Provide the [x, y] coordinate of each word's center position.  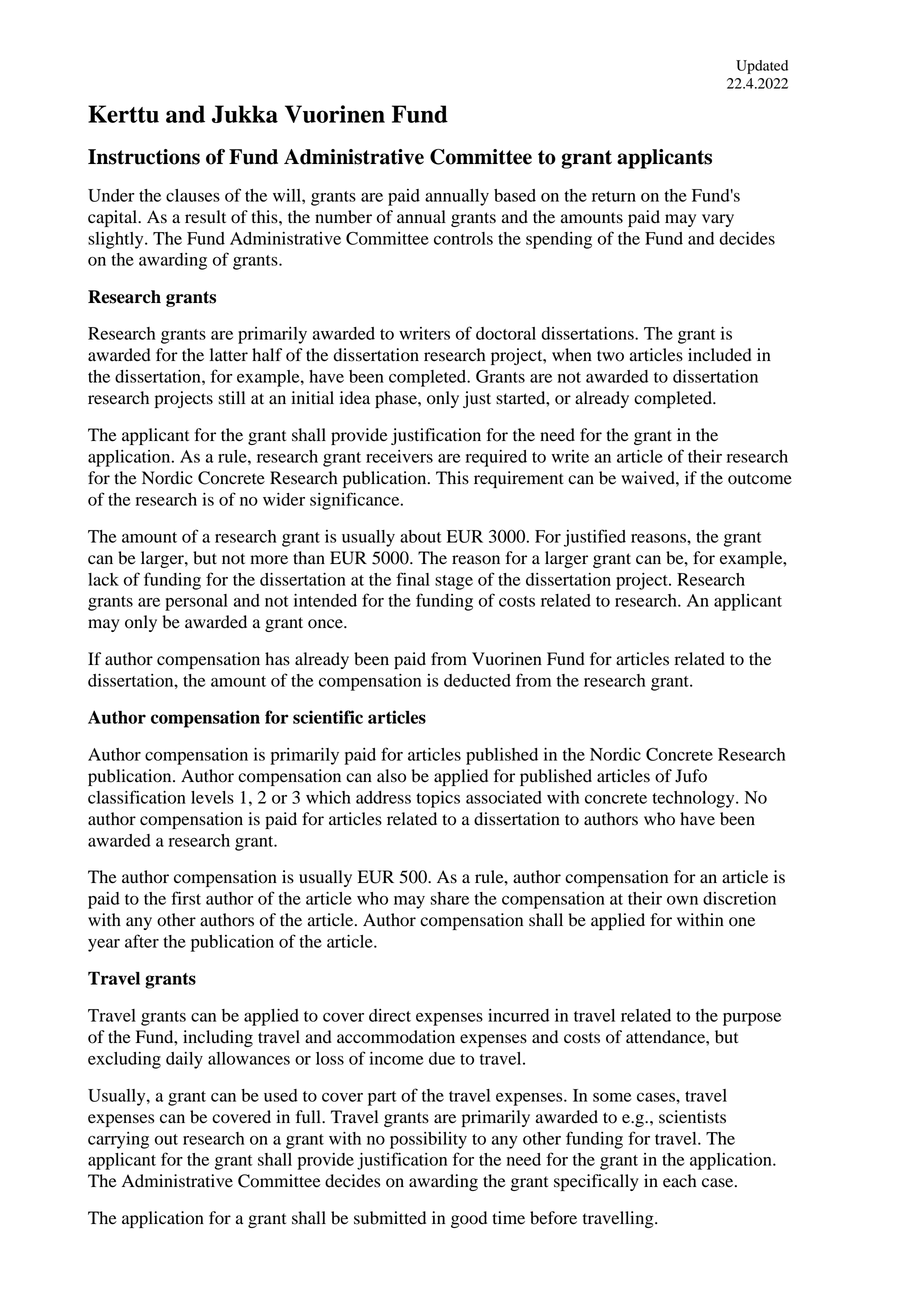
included [720, 355]
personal [196, 602]
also [391, 776]
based [515, 195]
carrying [118, 1140]
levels [212, 797]
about [421, 536]
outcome [760, 479]
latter [229, 355]
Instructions [144, 157]
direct [390, 1015]
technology [694, 799]
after [142, 941]
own [682, 900]
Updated [762, 67]
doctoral [506, 333]
